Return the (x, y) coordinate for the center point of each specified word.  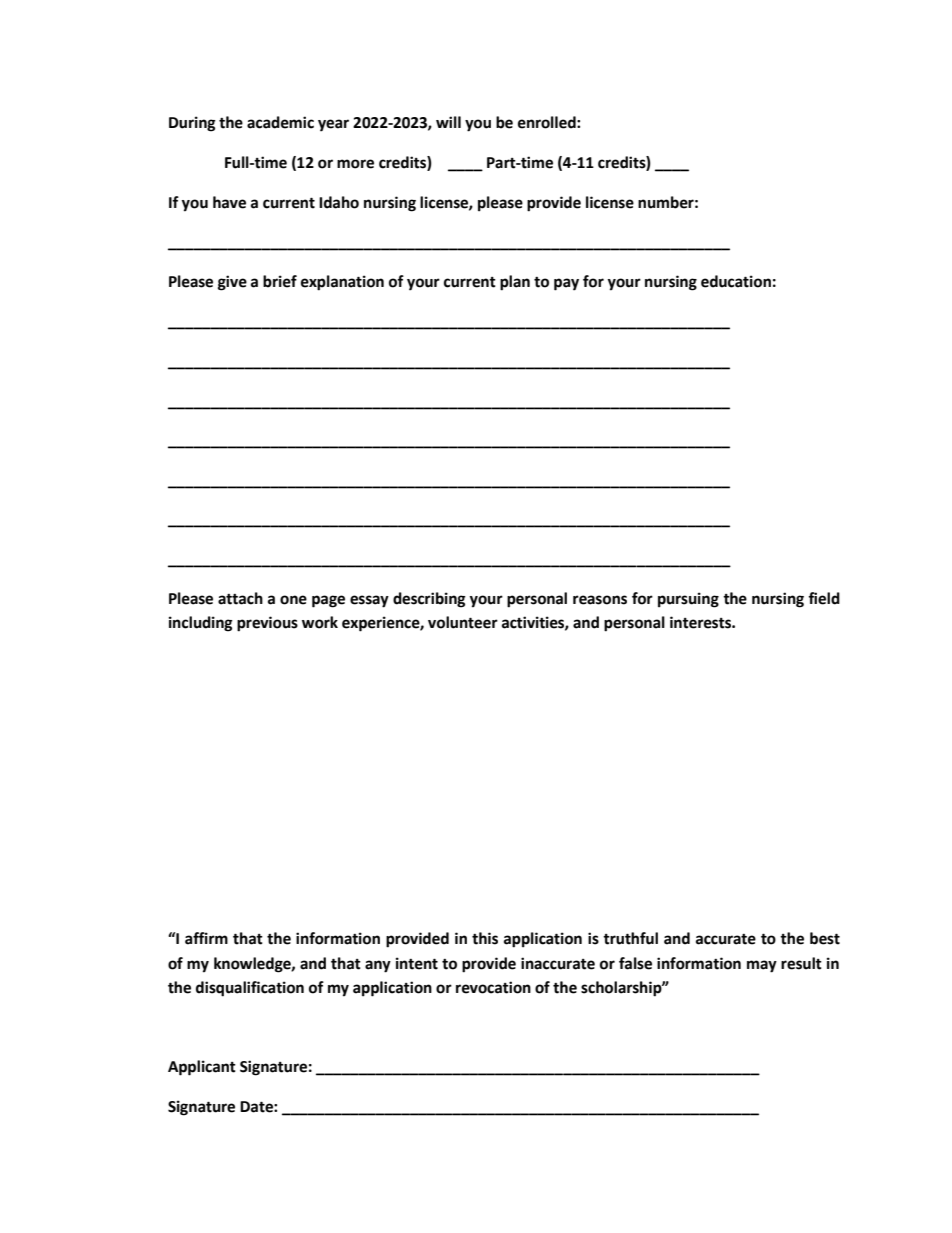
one (293, 600)
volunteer (463, 622)
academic (280, 122)
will (448, 122)
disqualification (250, 989)
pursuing (688, 600)
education (736, 281)
